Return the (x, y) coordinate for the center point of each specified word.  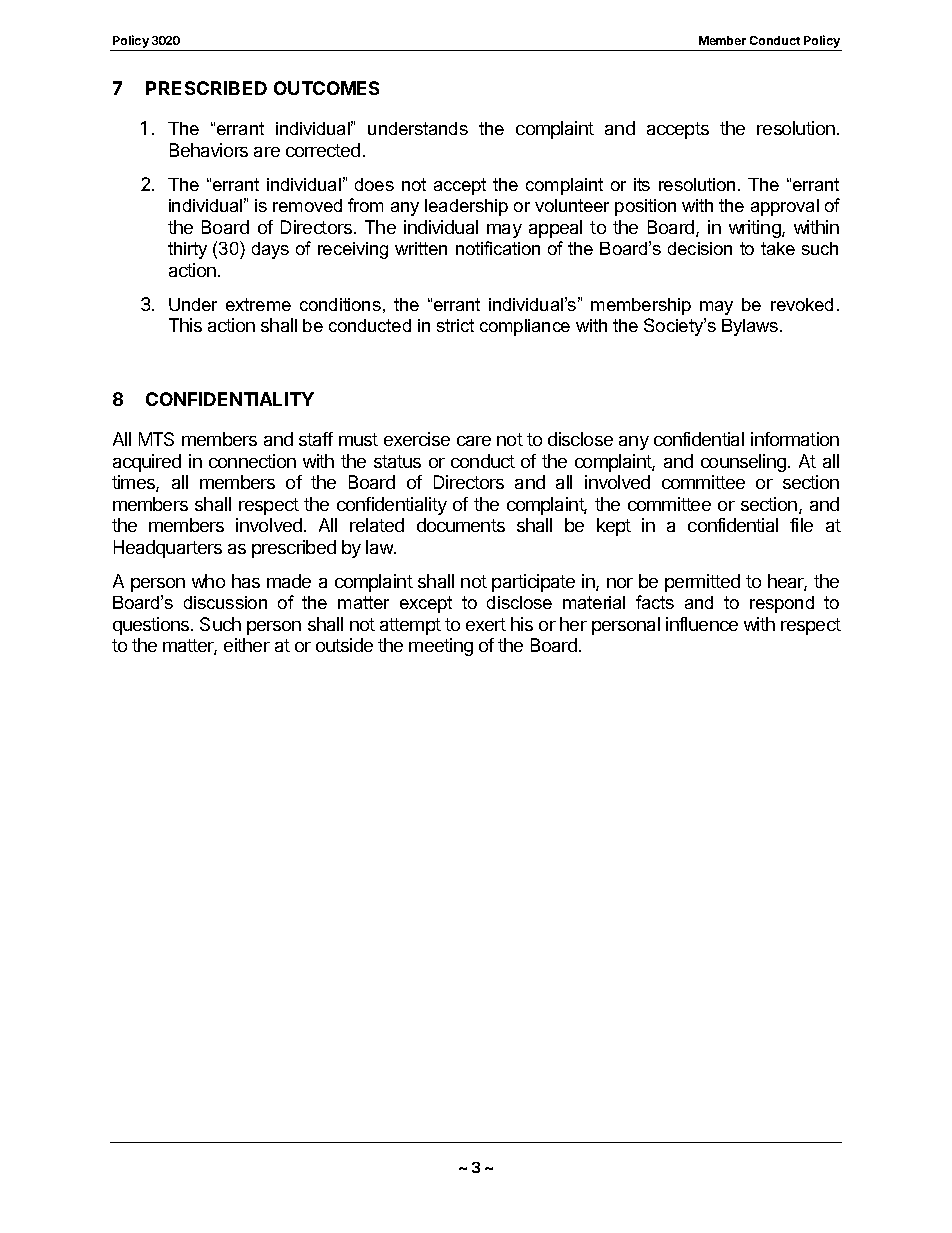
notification (498, 248)
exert (486, 624)
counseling (745, 463)
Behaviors (209, 150)
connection (252, 461)
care (474, 441)
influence (702, 624)
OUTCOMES (326, 88)
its (642, 184)
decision (700, 248)
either (247, 645)
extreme (258, 304)
